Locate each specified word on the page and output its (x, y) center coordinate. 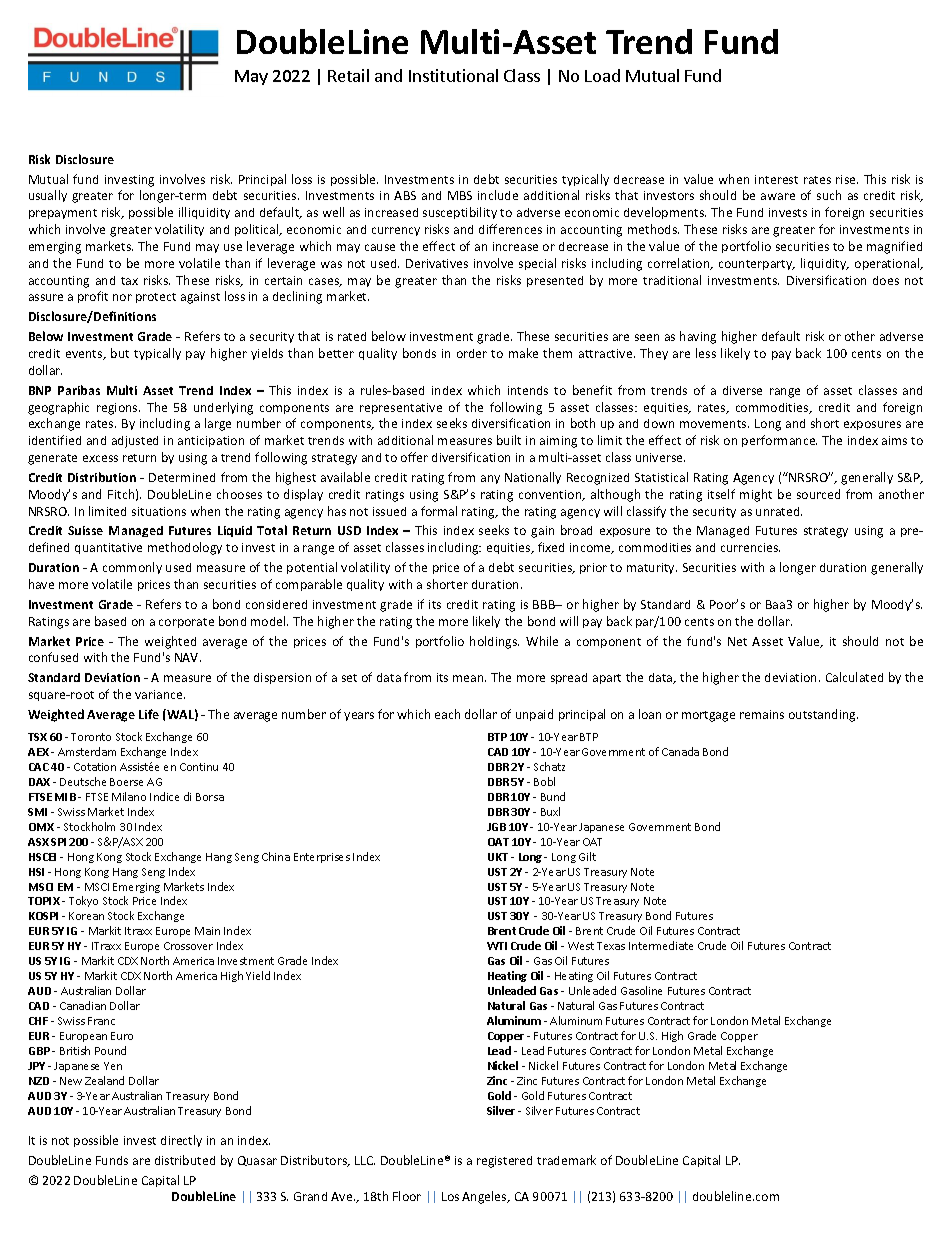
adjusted (135, 442)
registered (504, 1162)
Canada (680, 751)
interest (776, 179)
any (490, 479)
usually (48, 196)
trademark (566, 1160)
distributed (185, 1160)
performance (779, 441)
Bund (553, 796)
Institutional (453, 75)
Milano (129, 796)
